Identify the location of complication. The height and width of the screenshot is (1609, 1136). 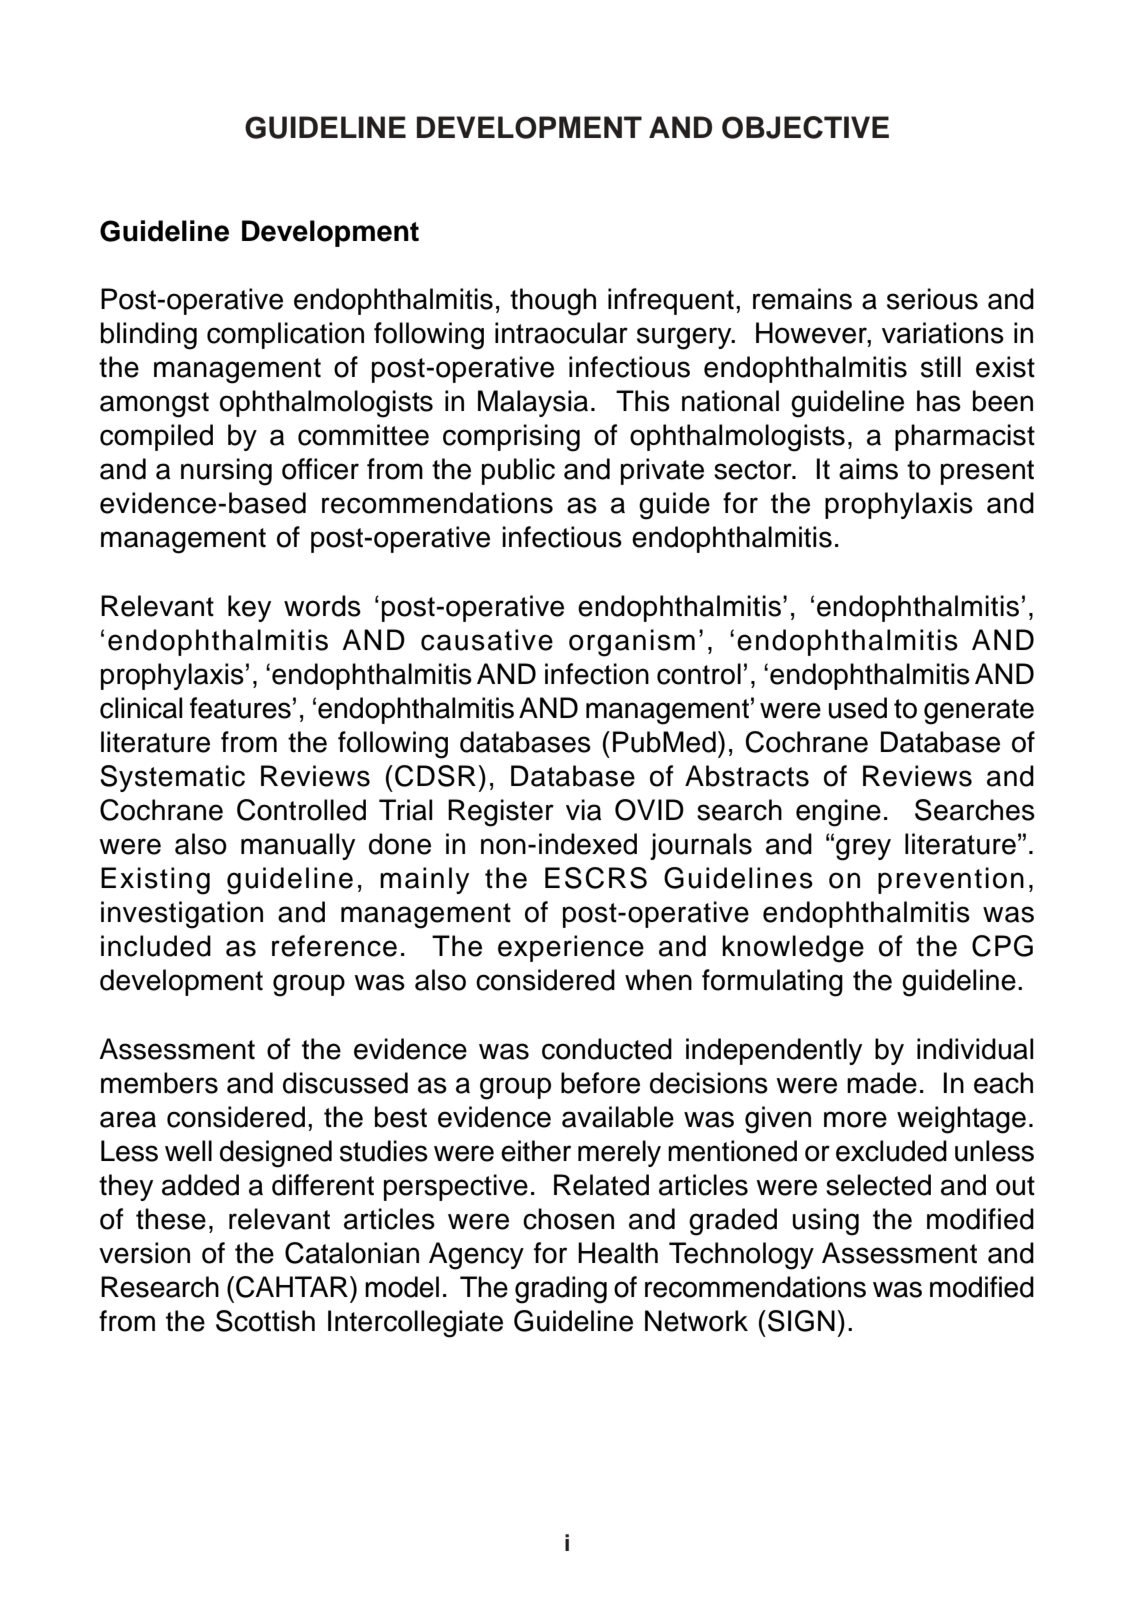
(285, 335).
